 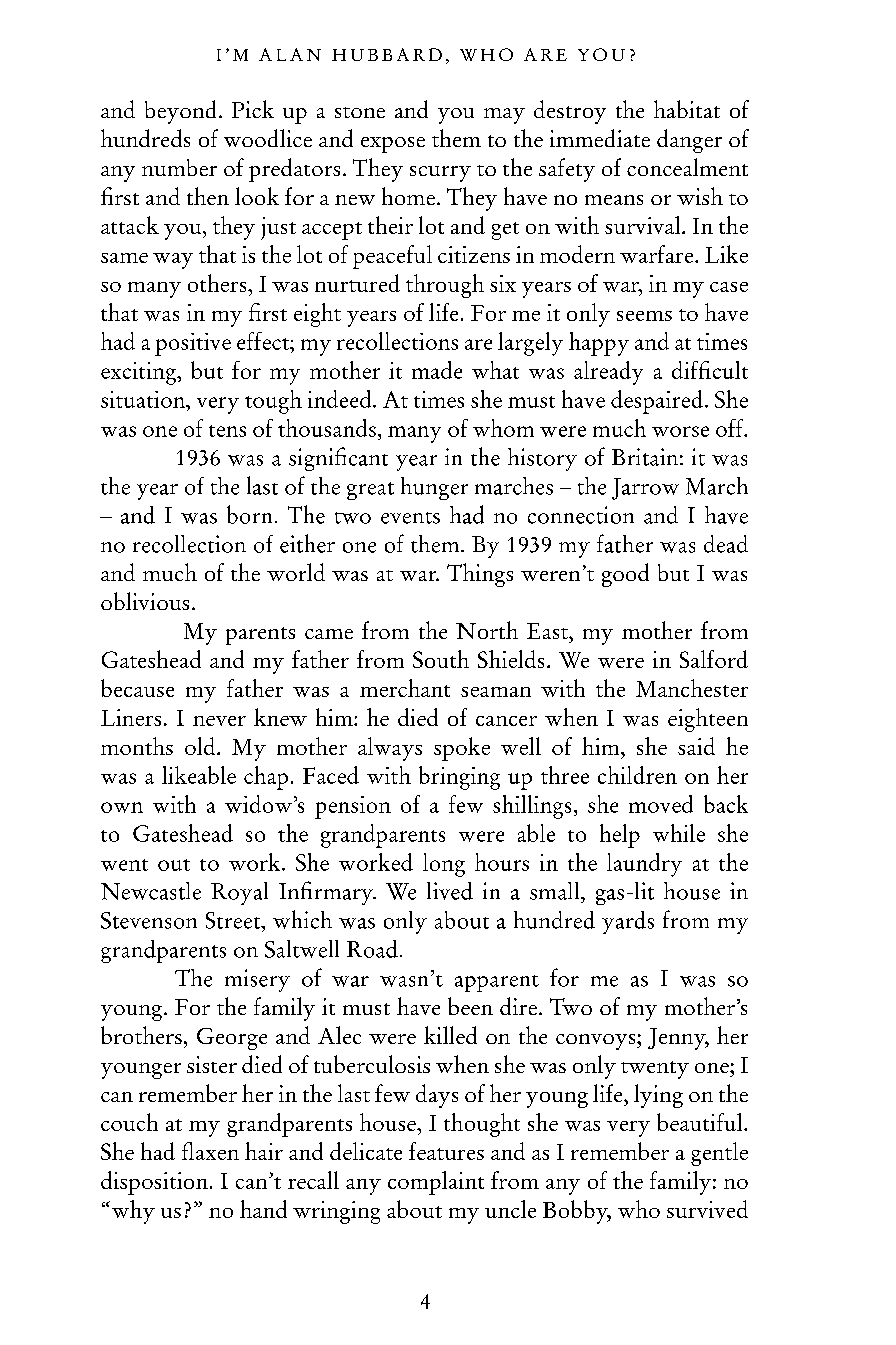 I want to click on Street, so click(x=234, y=920).
